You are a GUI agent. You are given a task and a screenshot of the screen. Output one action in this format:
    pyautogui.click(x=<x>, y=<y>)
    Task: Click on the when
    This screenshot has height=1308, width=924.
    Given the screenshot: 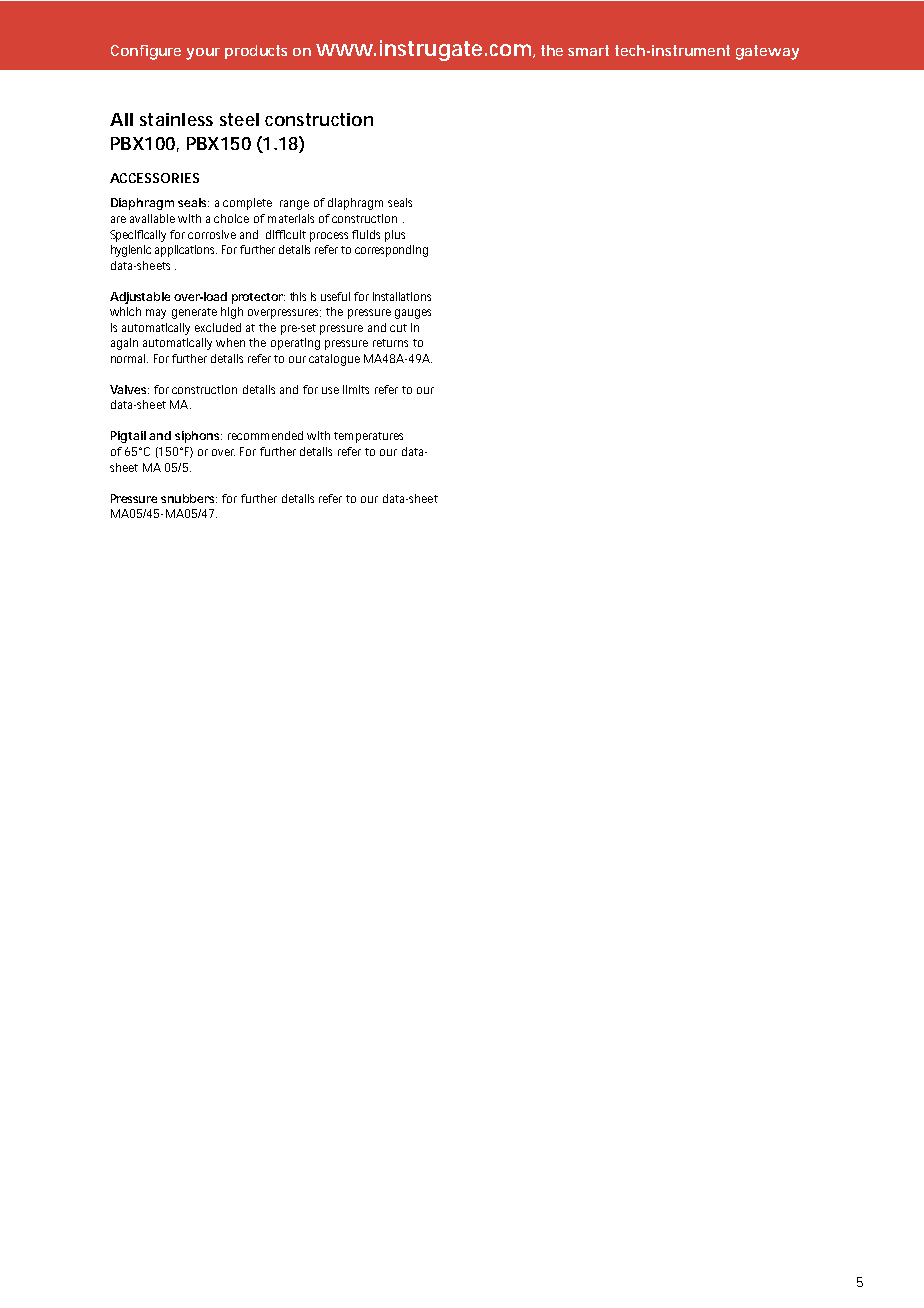 What is the action you would take?
    pyautogui.click(x=230, y=342)
